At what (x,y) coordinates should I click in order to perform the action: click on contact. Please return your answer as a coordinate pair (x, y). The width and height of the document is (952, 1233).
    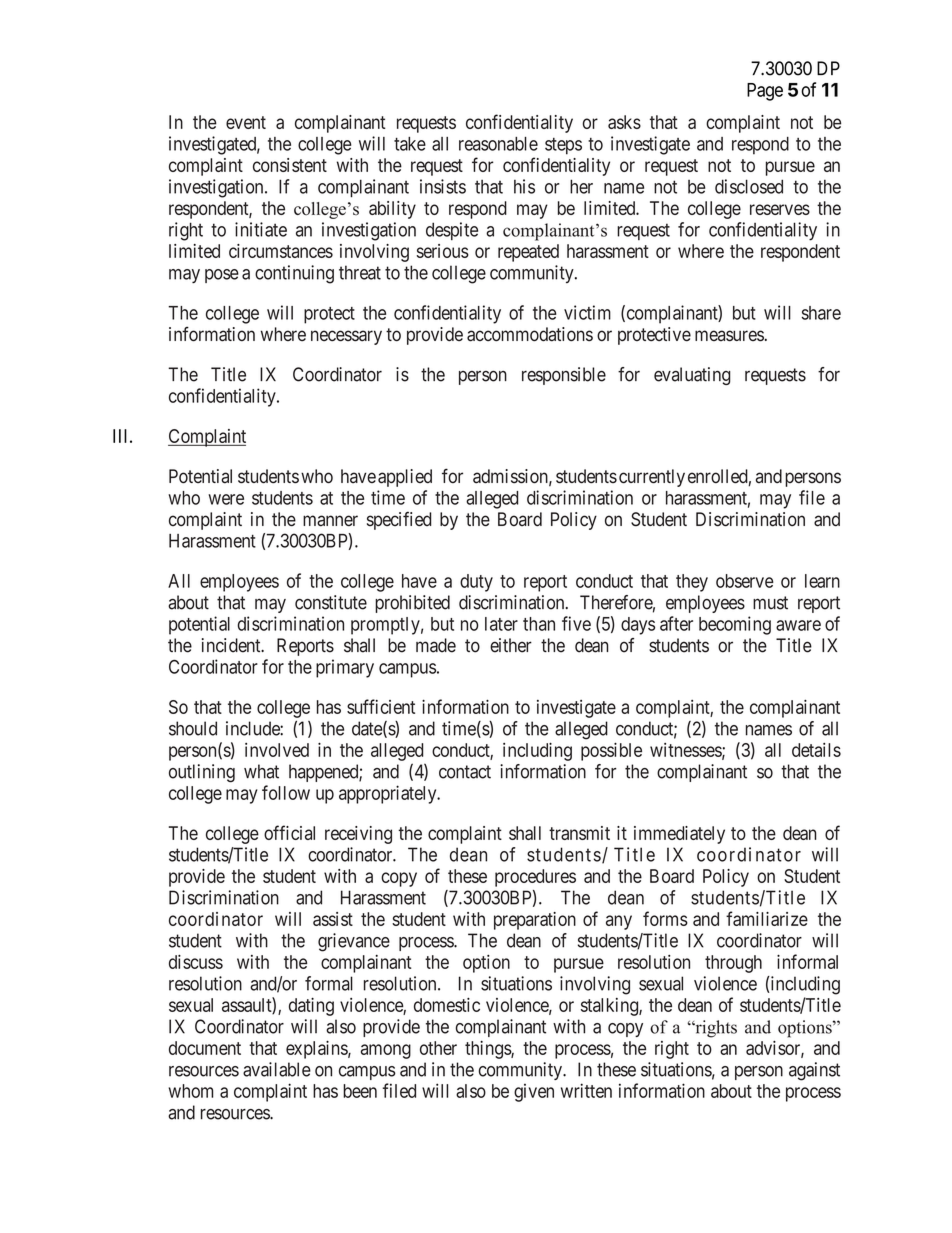
    Looking at the image, I should click on (465, 772).
